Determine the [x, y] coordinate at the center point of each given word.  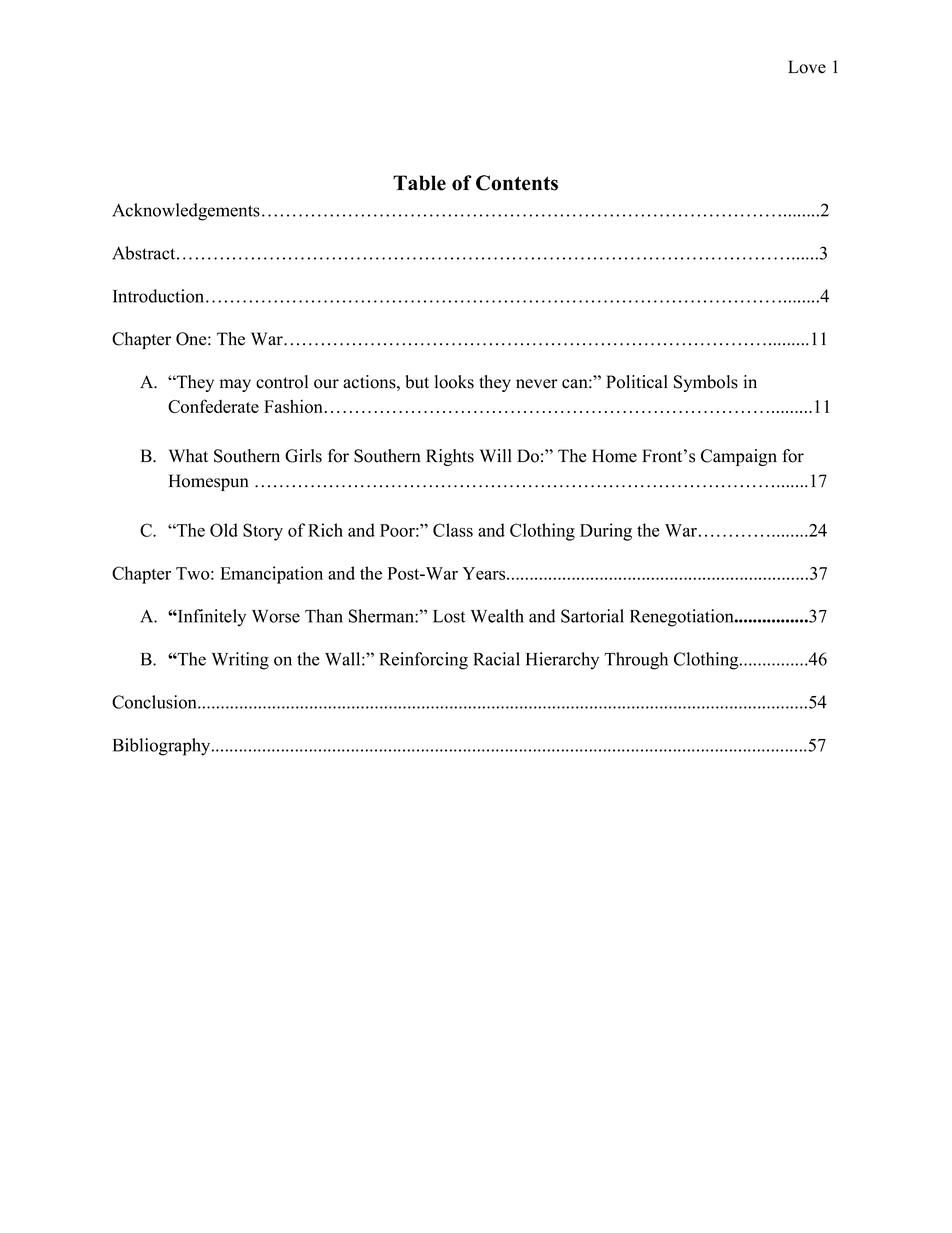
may [235, 385]
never [537, 384]
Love [807, 67]
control [282, 382]
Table [419, 183]
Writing [240, 661]
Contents [517, 183]
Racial [497, 659]
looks [454, 382]
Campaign [739, 457]
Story [263, 532]
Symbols [706, 383]
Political [637, 382]
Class [453, 530]
